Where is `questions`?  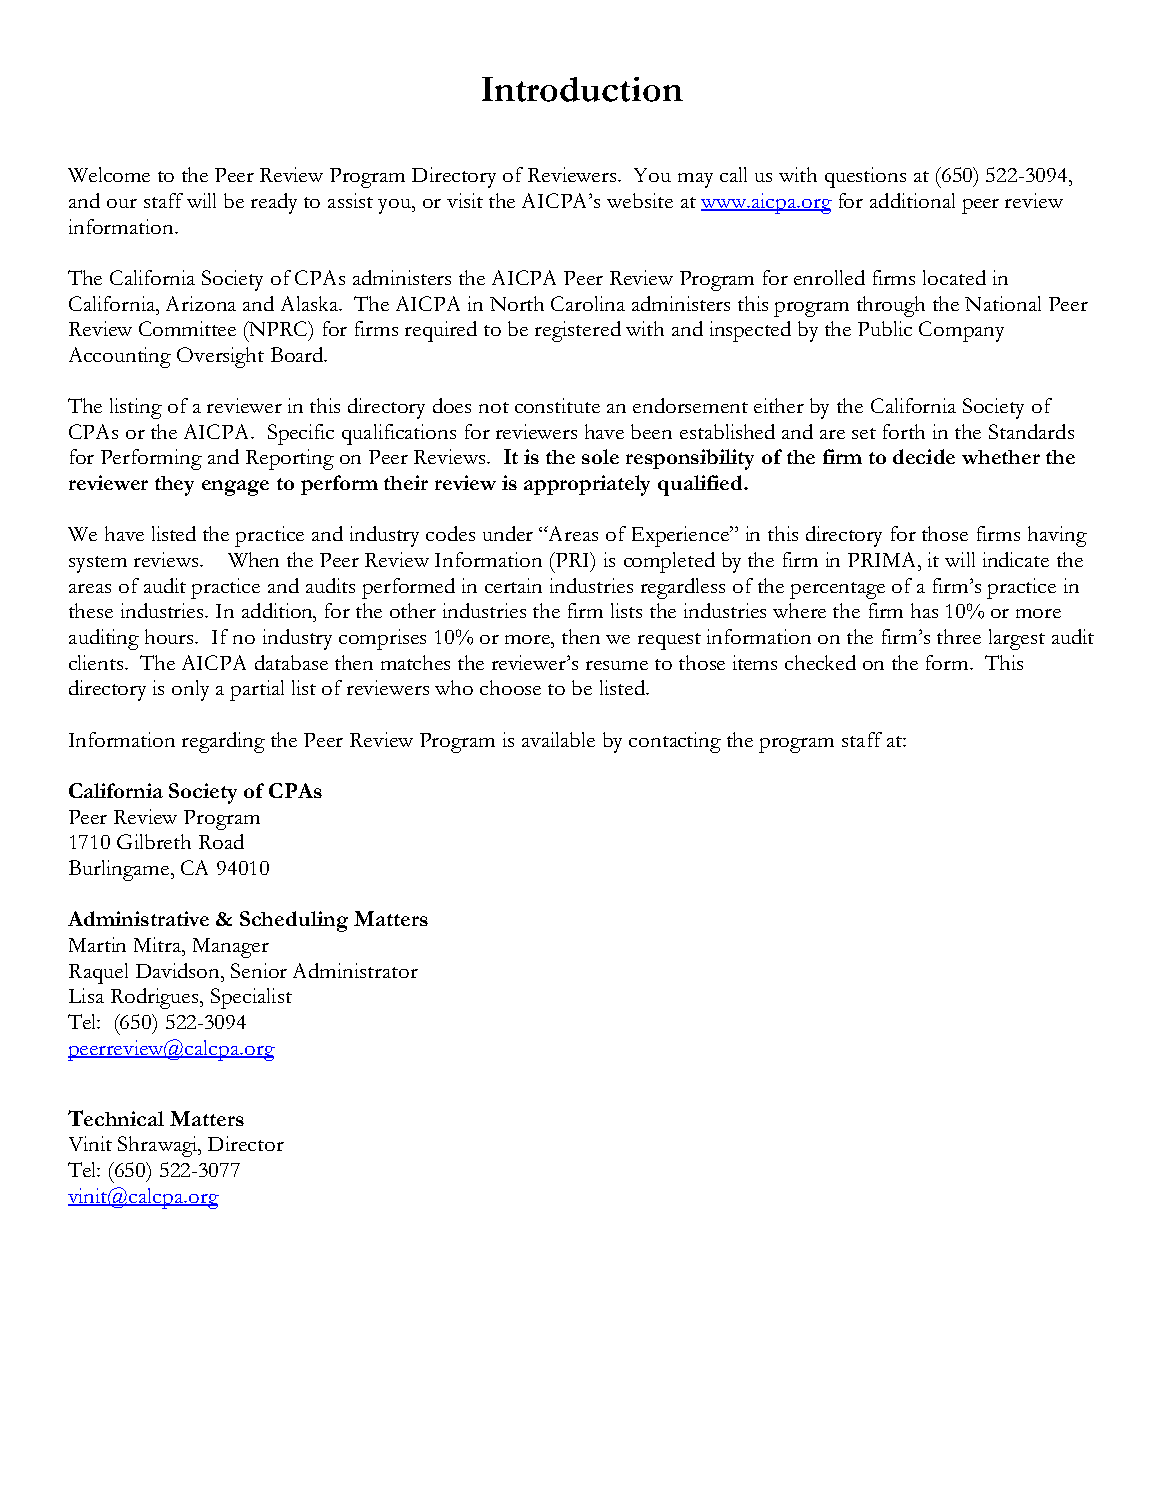
questions is located at coordinates (865, 177).
